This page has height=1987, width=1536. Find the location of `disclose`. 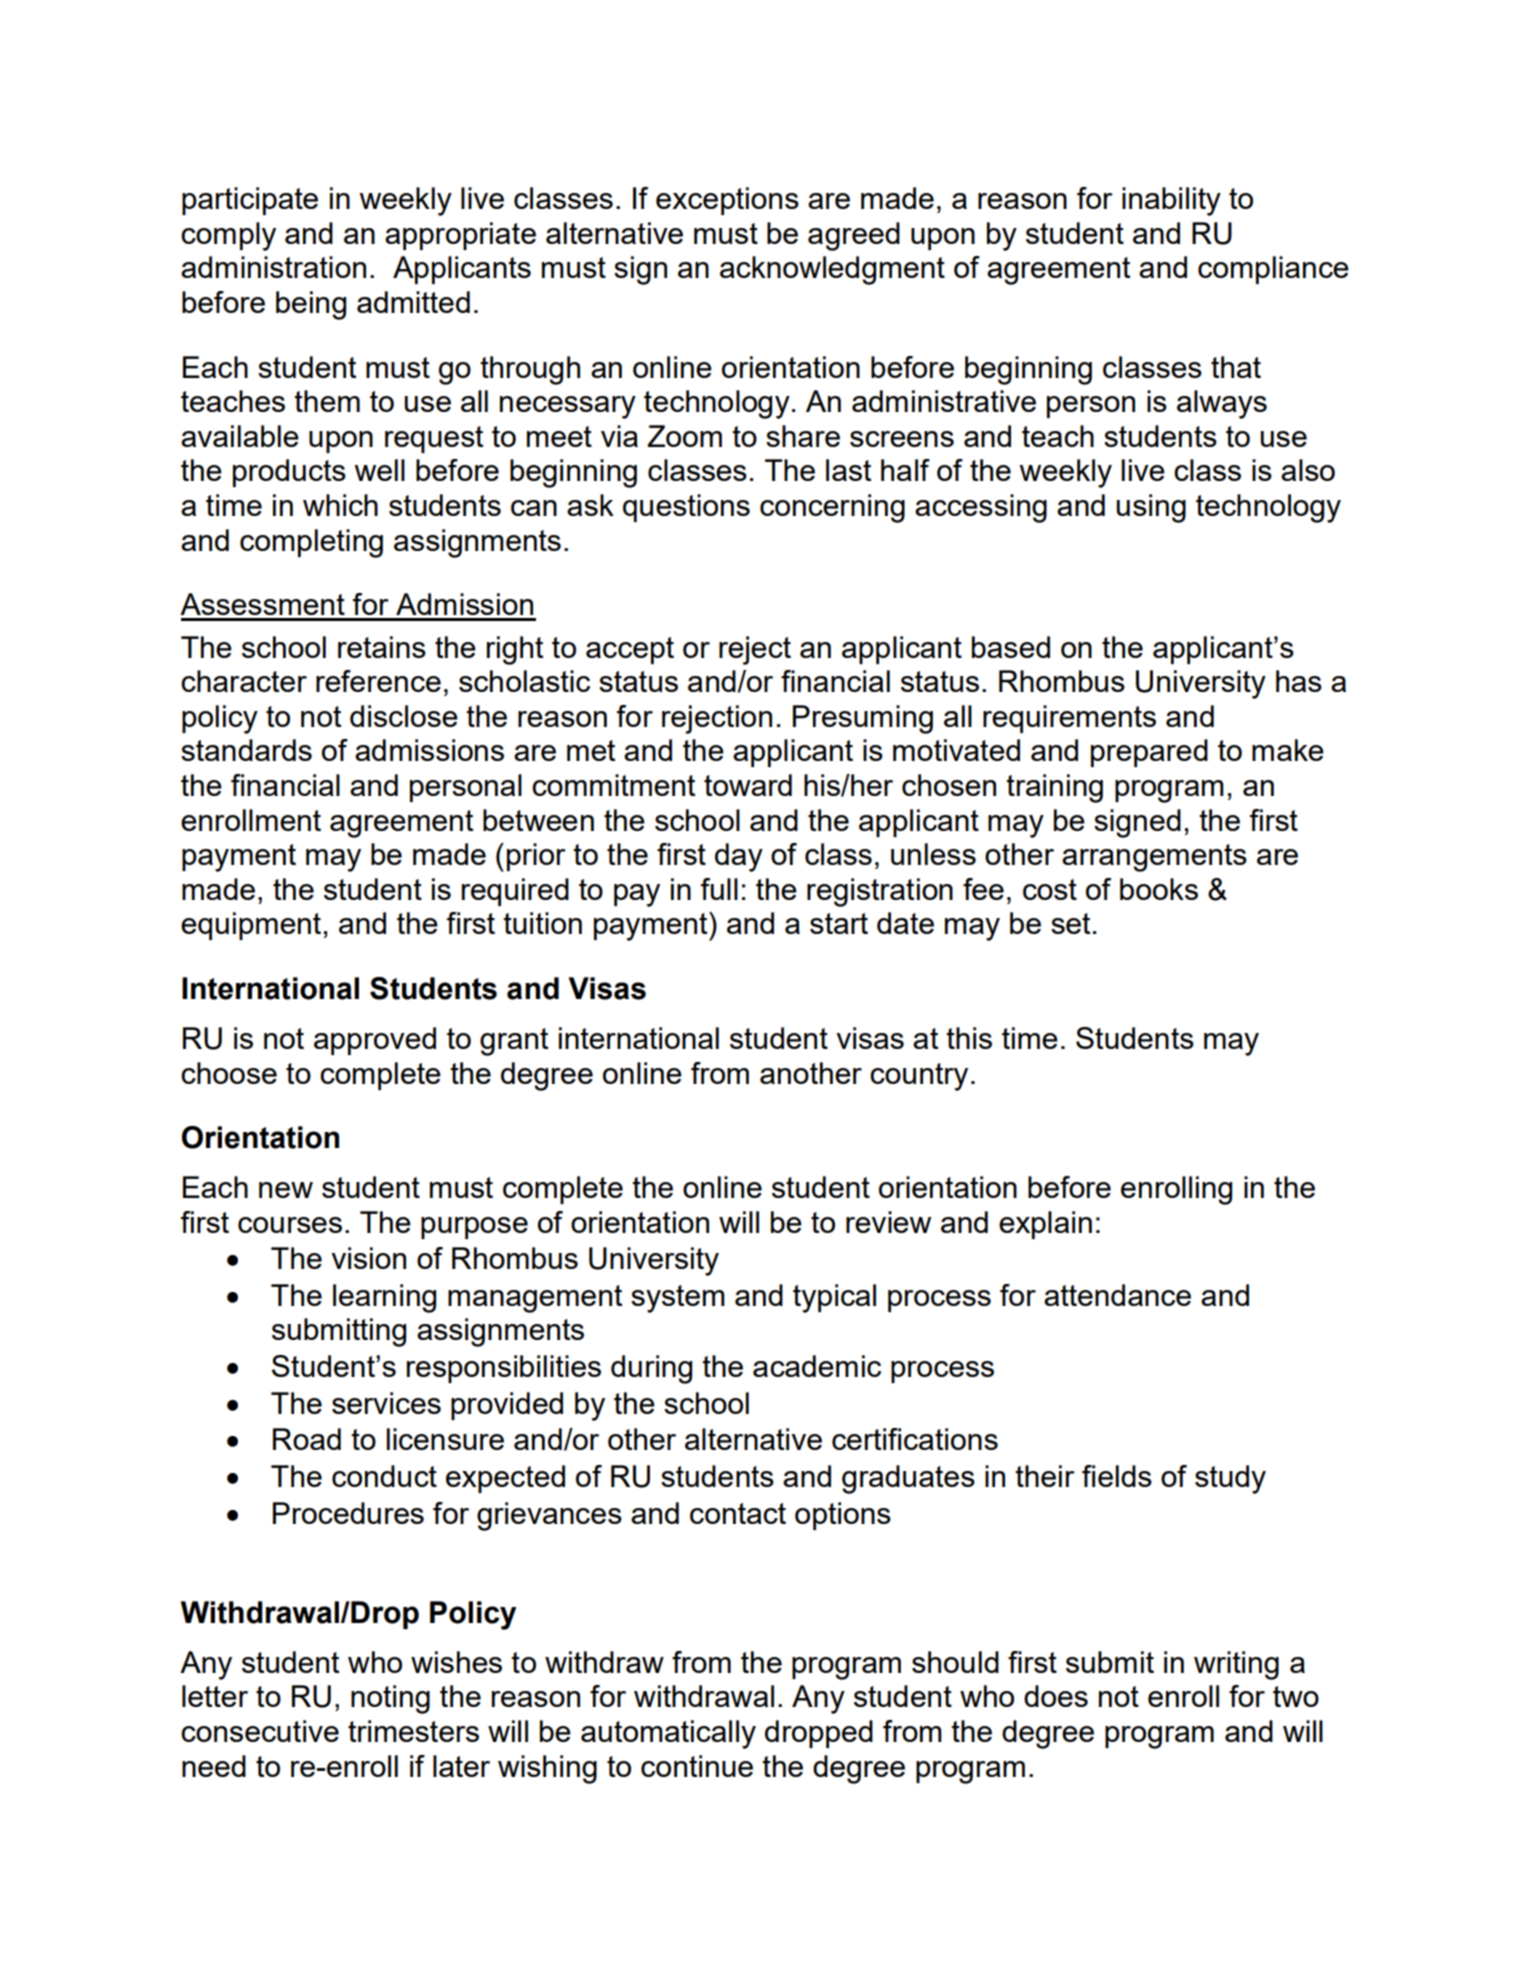

disclose is located at coordinates (404, 716).
